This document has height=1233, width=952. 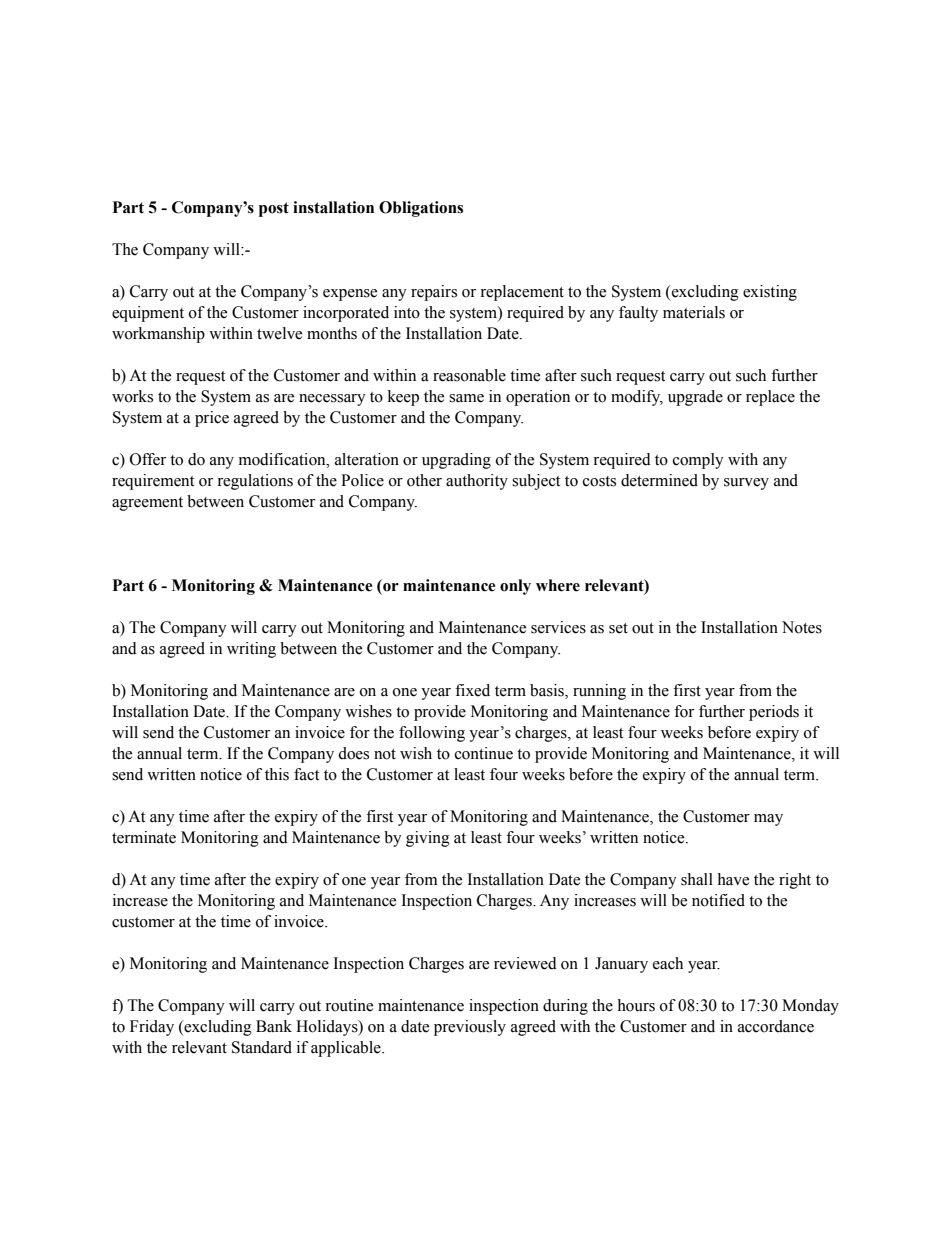 What do you see at coordinates (277, 774) in the document?
I see `this` at bounding box center [277, 774].
